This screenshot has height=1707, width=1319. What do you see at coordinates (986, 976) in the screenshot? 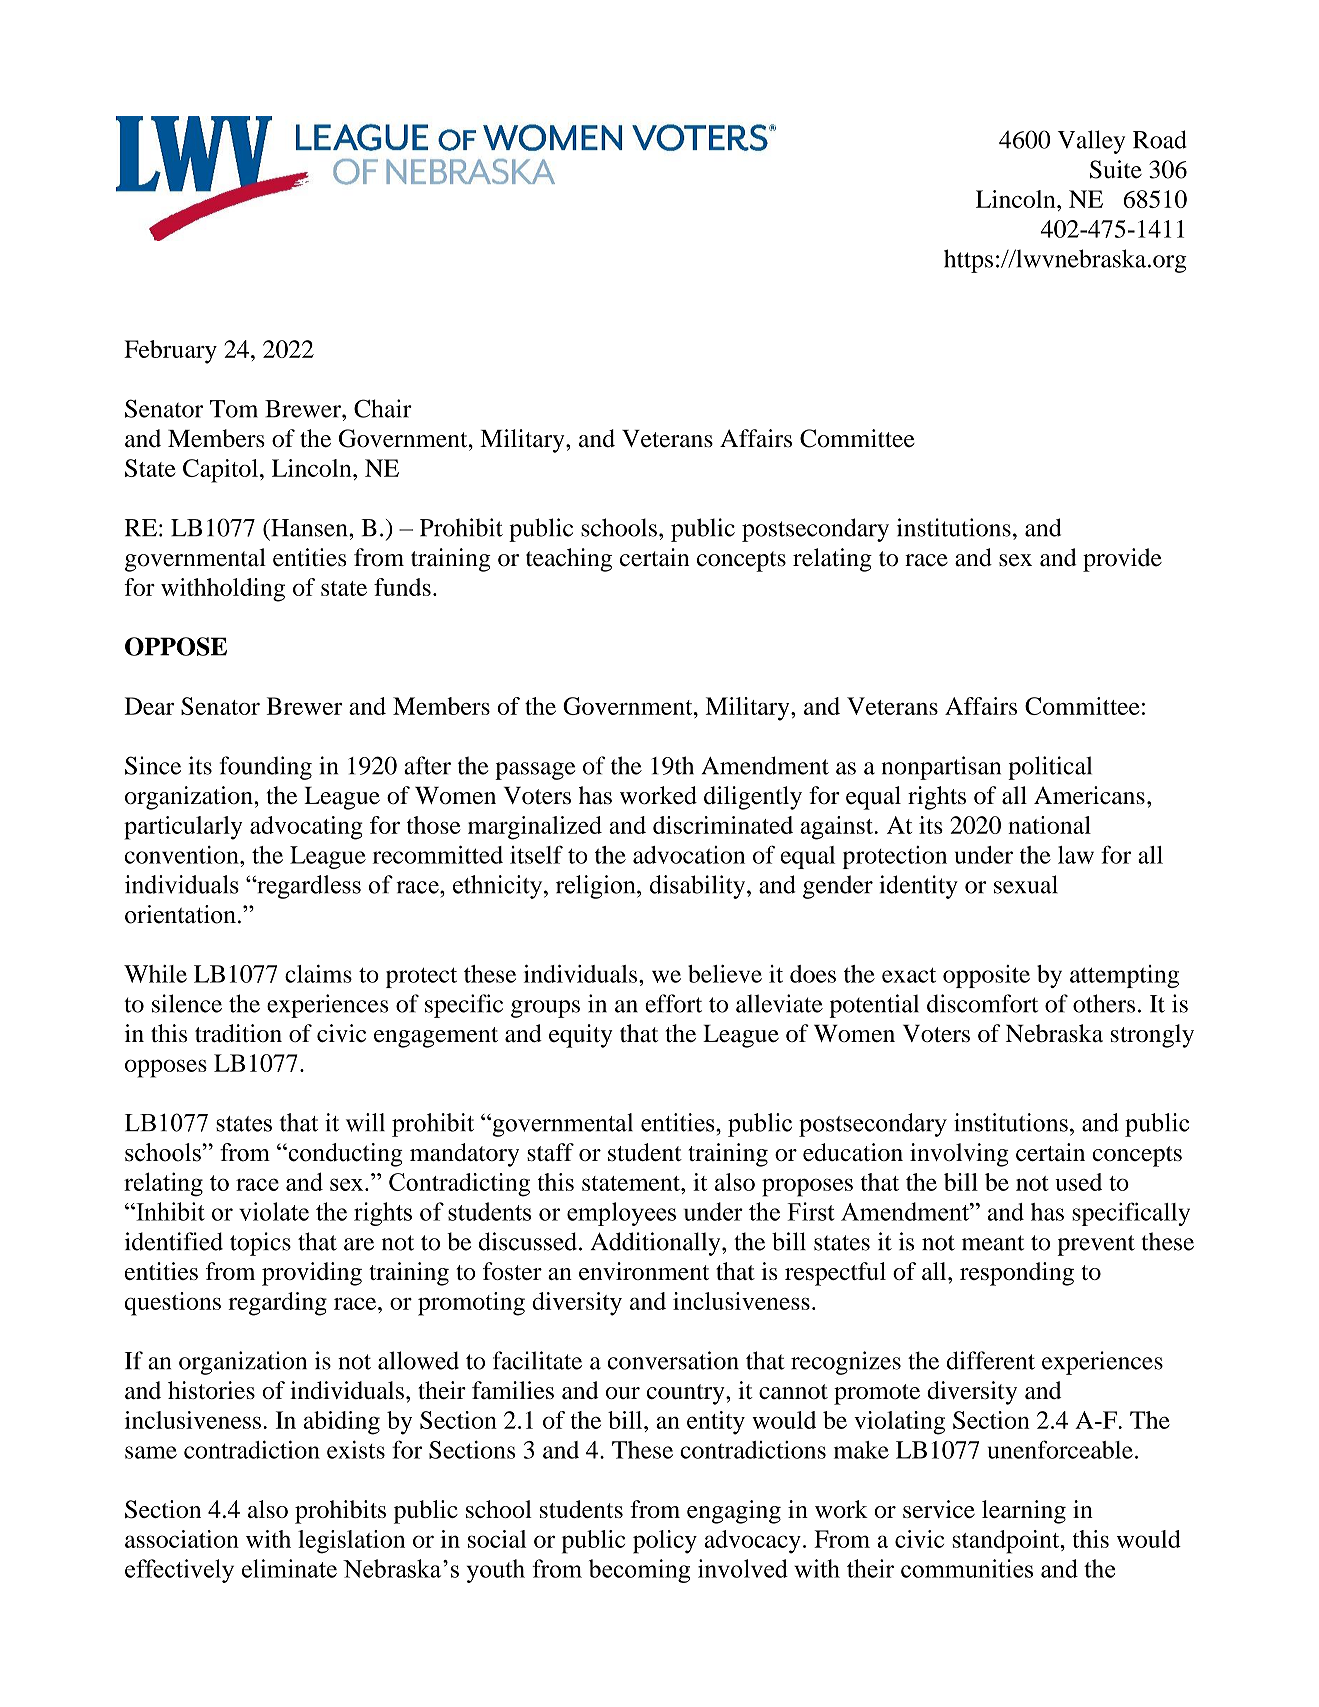
I see `opposite` at bounding box center [986, 976].
